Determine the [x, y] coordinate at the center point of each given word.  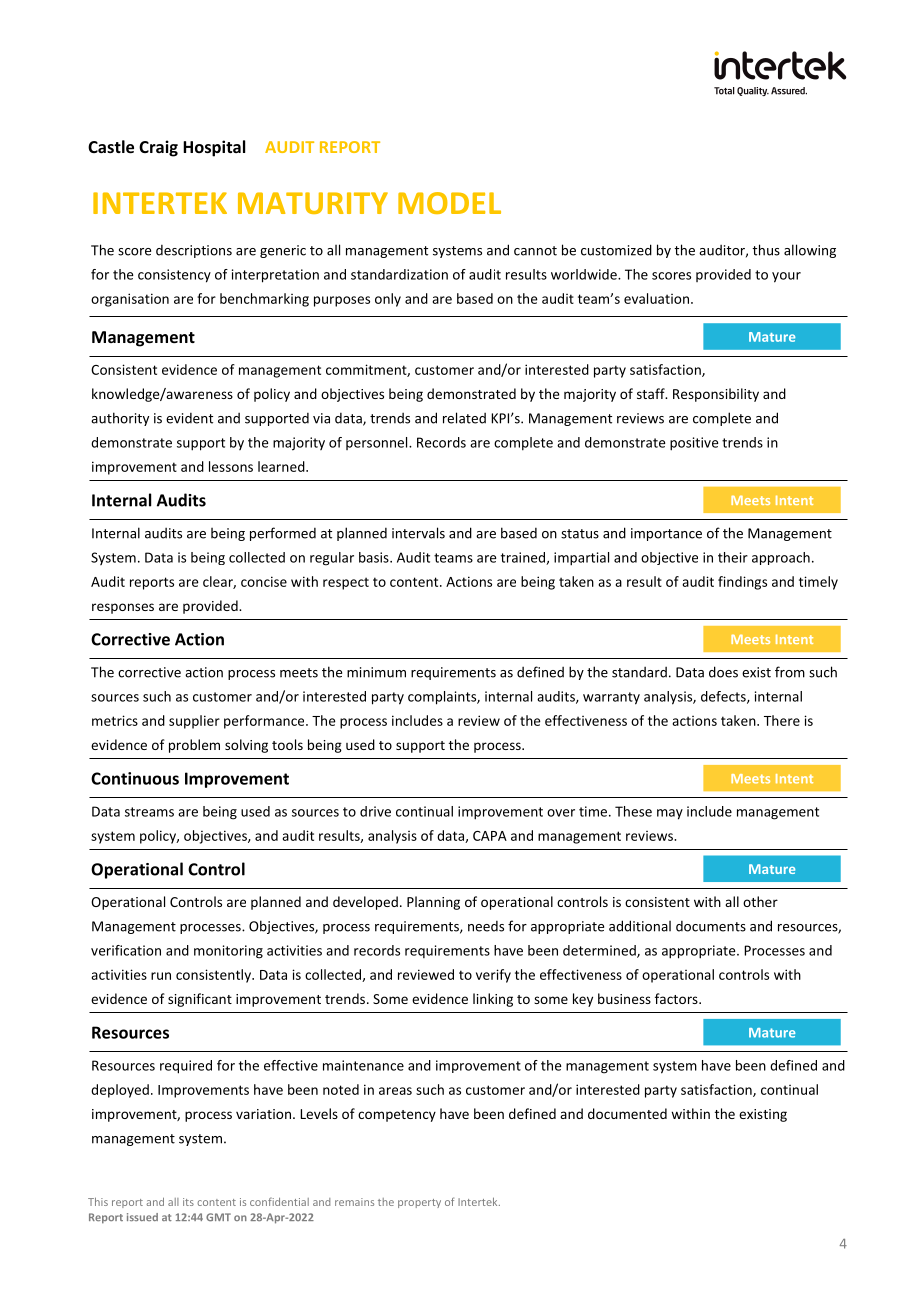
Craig [158, 148]
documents [711, 926]
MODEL [449, 203]
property [419, 1203]
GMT [218, 1217]
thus [766, 250]
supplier [194, 722]
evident [189, 418]
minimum [376, 672]
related [464, 418]
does [723, 672]
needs [486, 926]
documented [627, 1113]
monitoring [228, 952]
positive [694, 444]
